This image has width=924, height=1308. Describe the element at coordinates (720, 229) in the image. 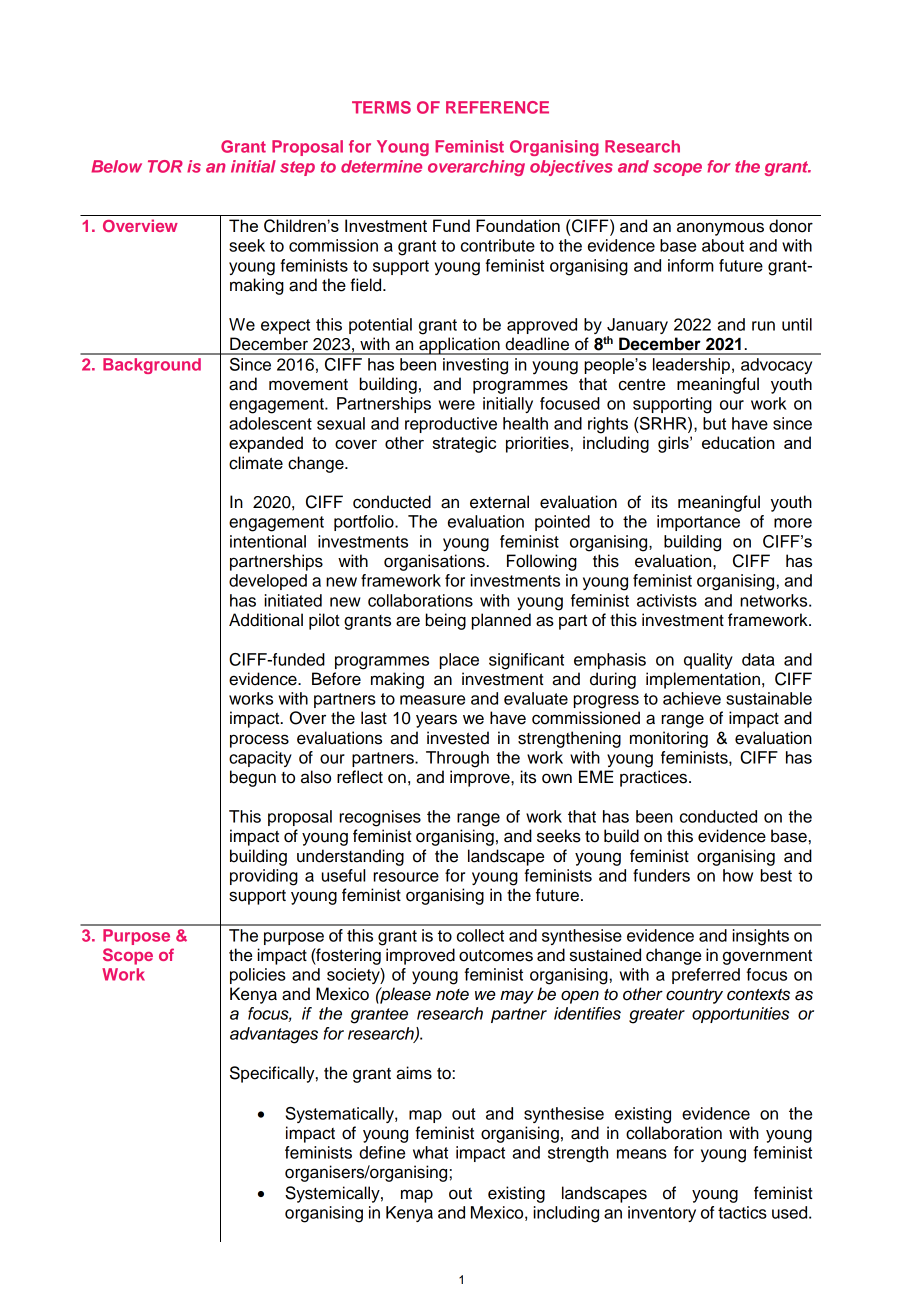

I see `anonymous` at that location.
